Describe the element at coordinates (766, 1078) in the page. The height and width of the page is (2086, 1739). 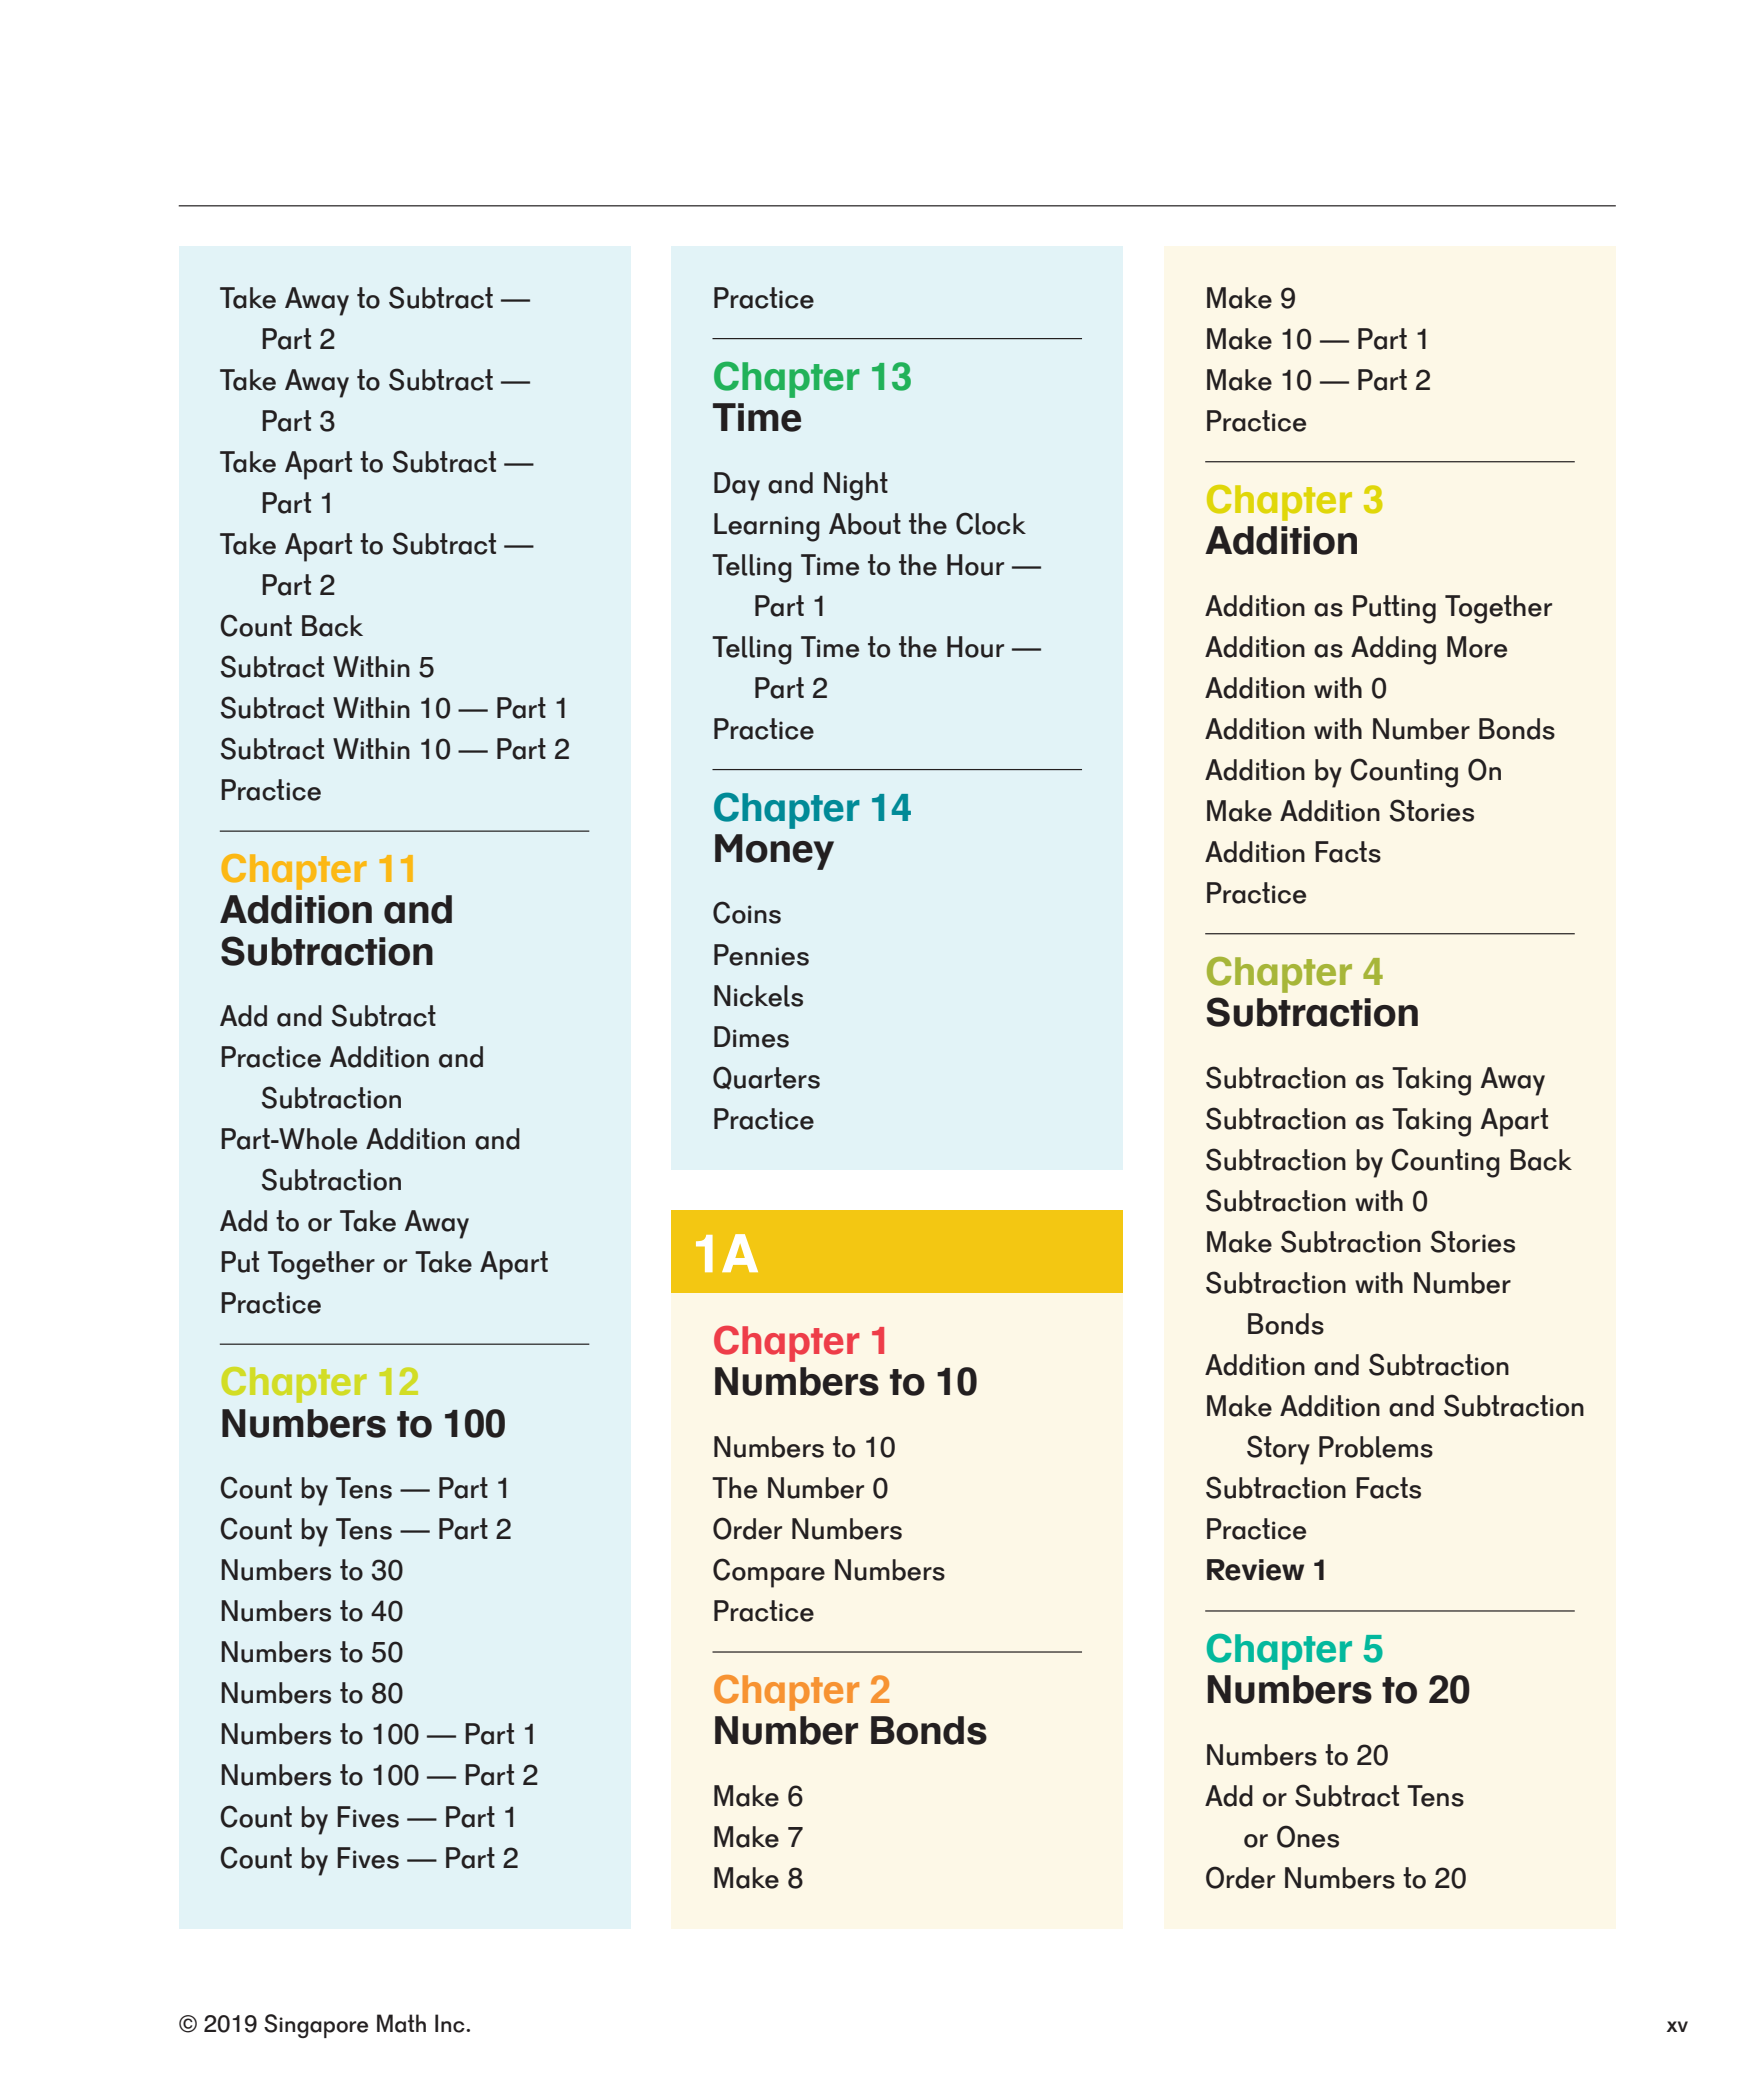
I see `Quarters` at that location.
